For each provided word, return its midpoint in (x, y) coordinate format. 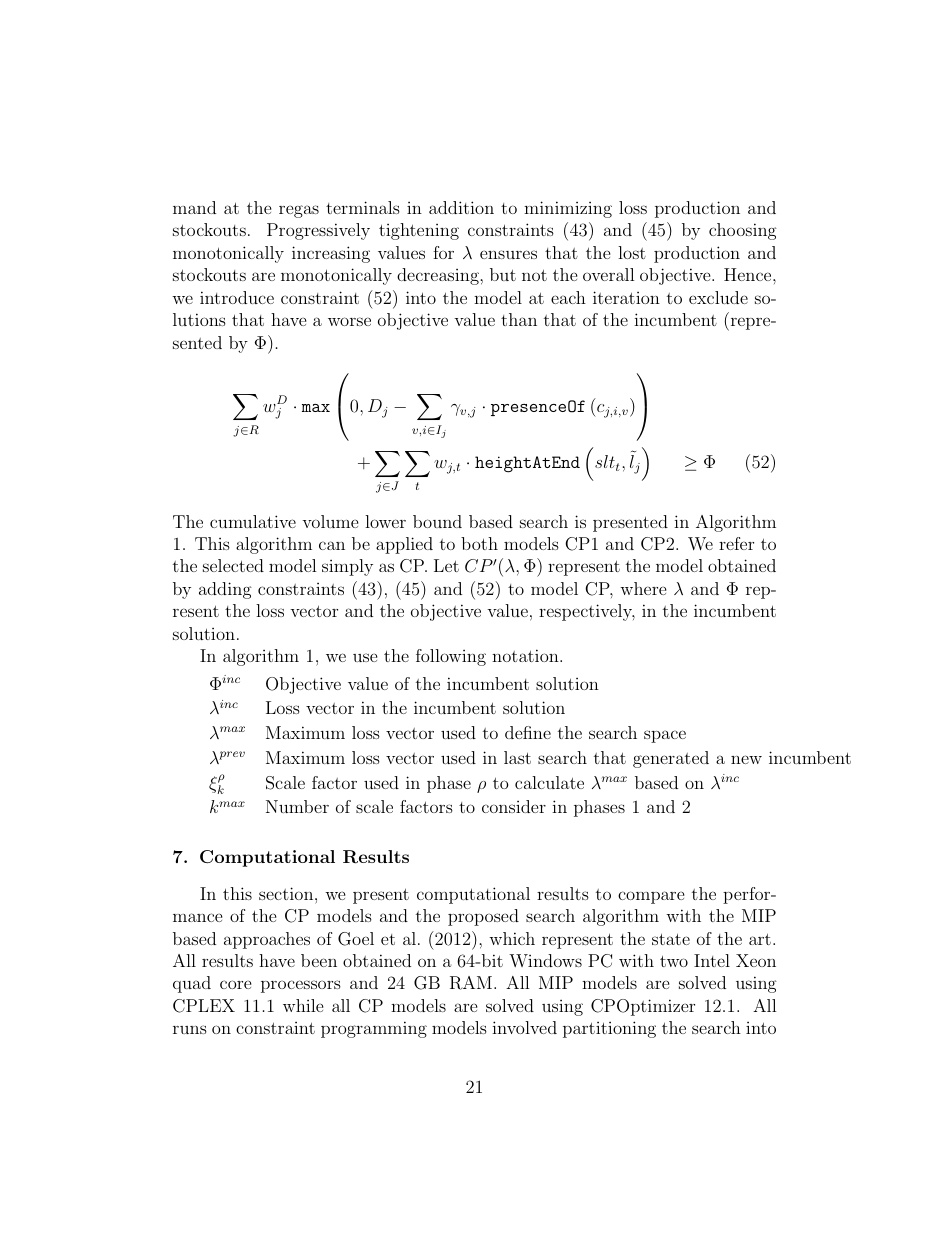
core (236, 984)
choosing (743, 231)
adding (225, 590)
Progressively (318, 231)
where (643, 588)
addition (461, 207)
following (451, 657)
